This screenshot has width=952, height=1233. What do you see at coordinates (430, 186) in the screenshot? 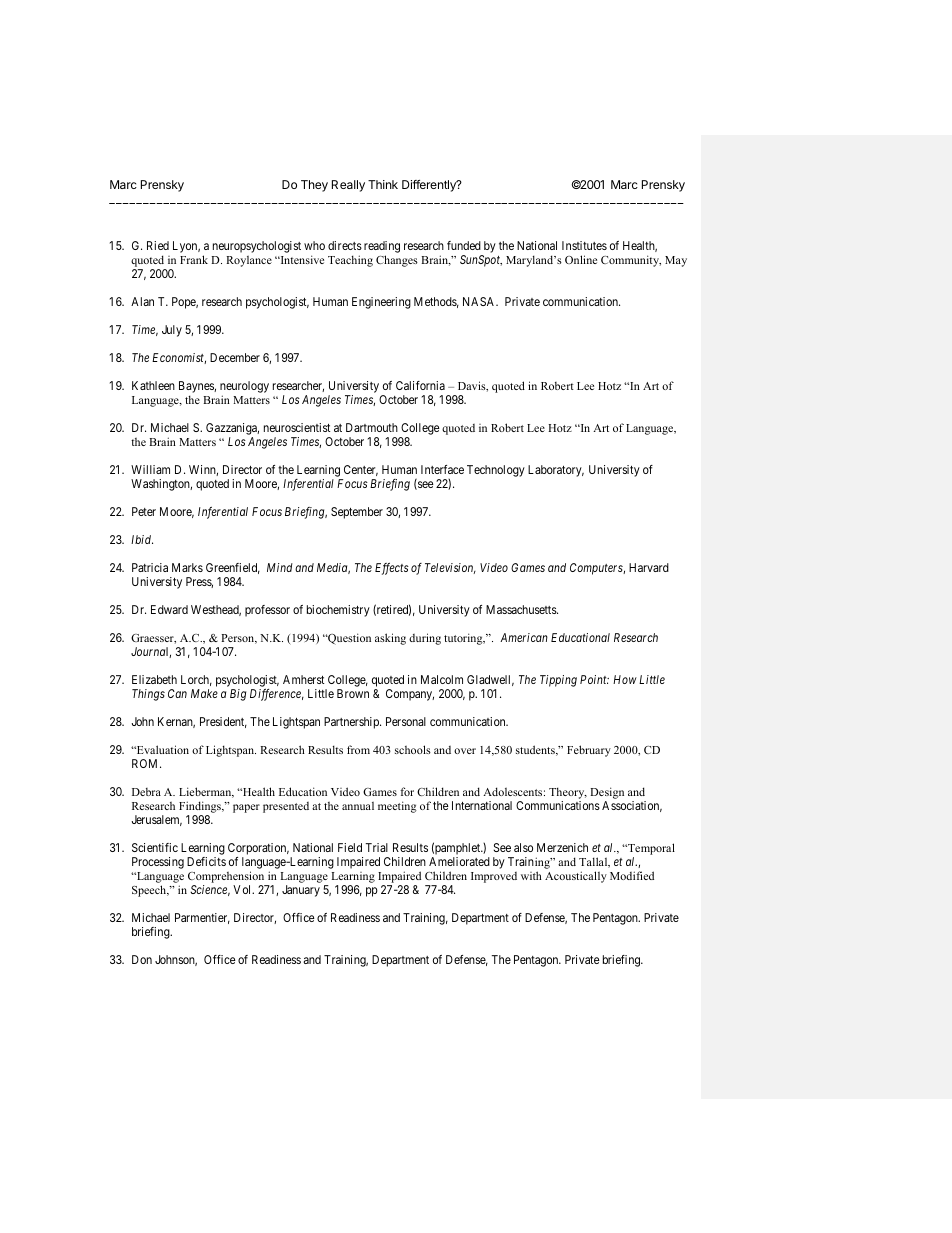
I see `Differently` at bounding box center [430, 186].
